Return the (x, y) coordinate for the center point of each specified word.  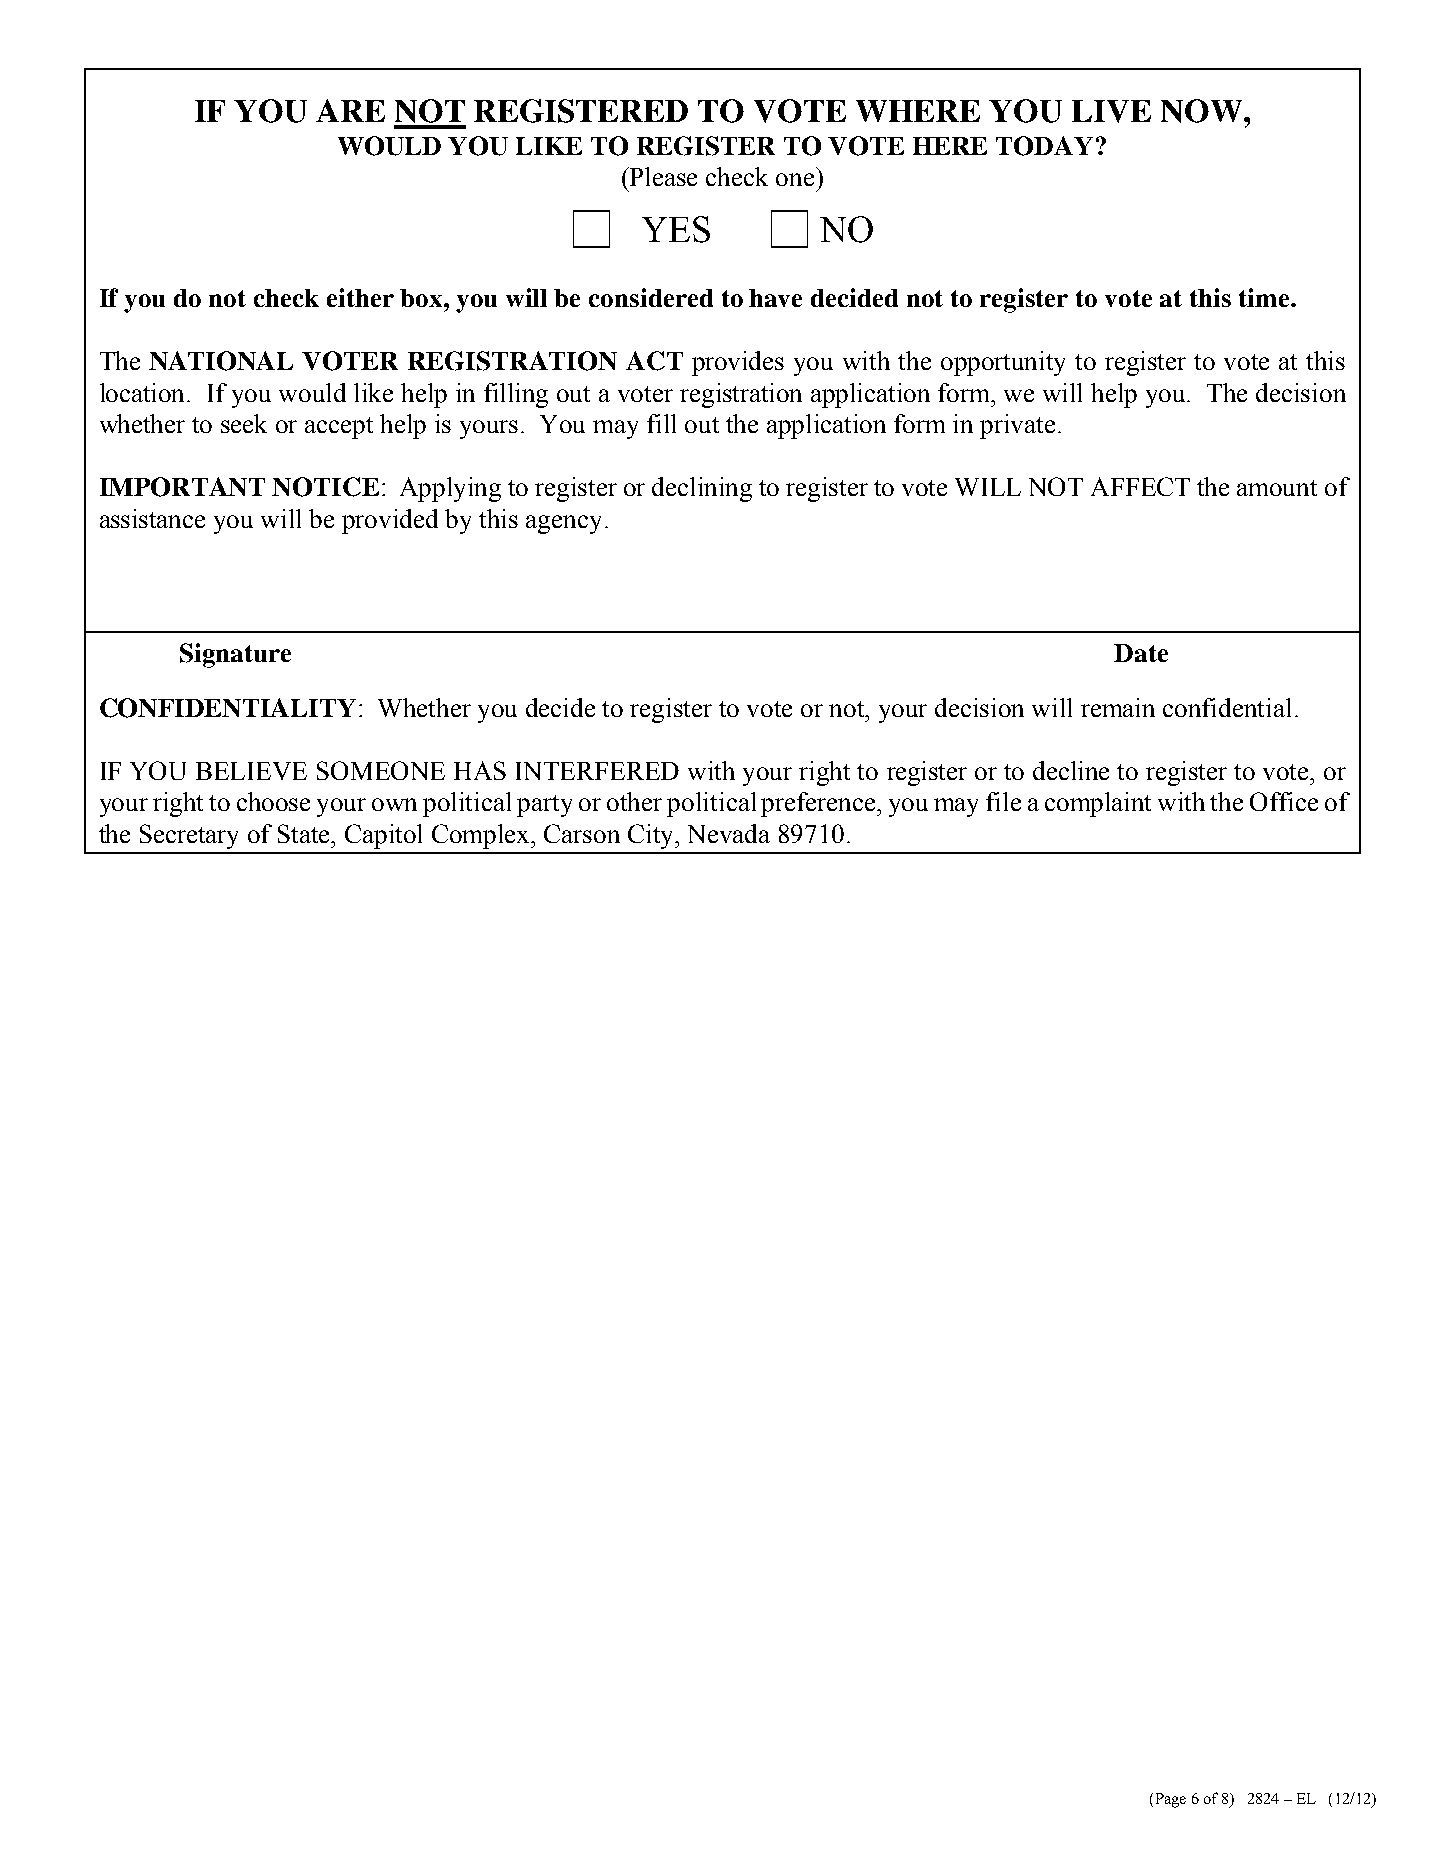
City (652, 836)
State (305, 833)
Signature (235, 655)
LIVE (1111, 111)
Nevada (729, 833)
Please (662, 176)
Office (1284, 801)
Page (1169, 1800)
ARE (350, 110)
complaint (1098, 804)
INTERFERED (597, 771)
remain (1118, 707)
